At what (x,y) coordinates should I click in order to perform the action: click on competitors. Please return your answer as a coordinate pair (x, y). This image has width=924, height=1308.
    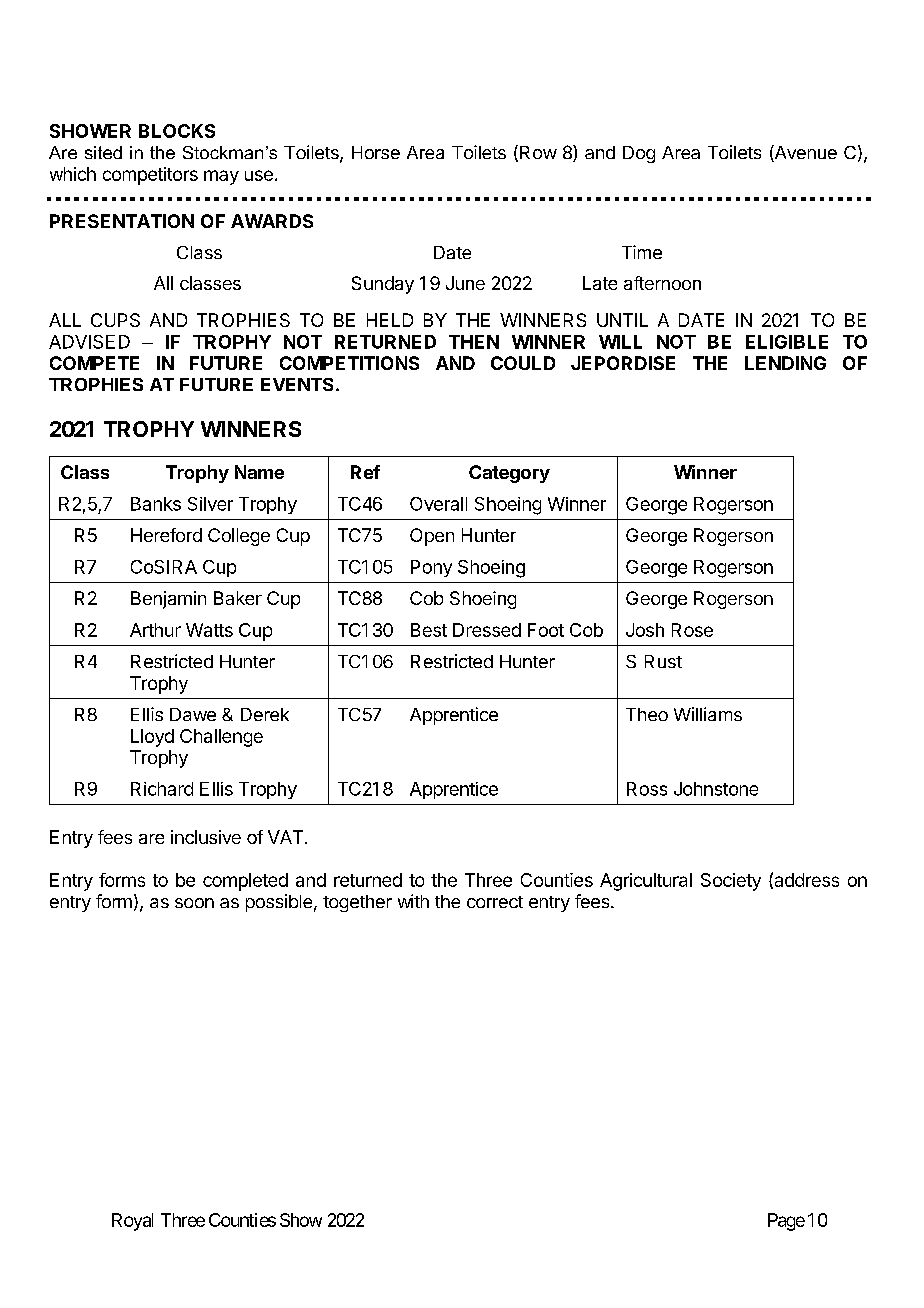
    Looking at the image, I should click on (150, 176).
